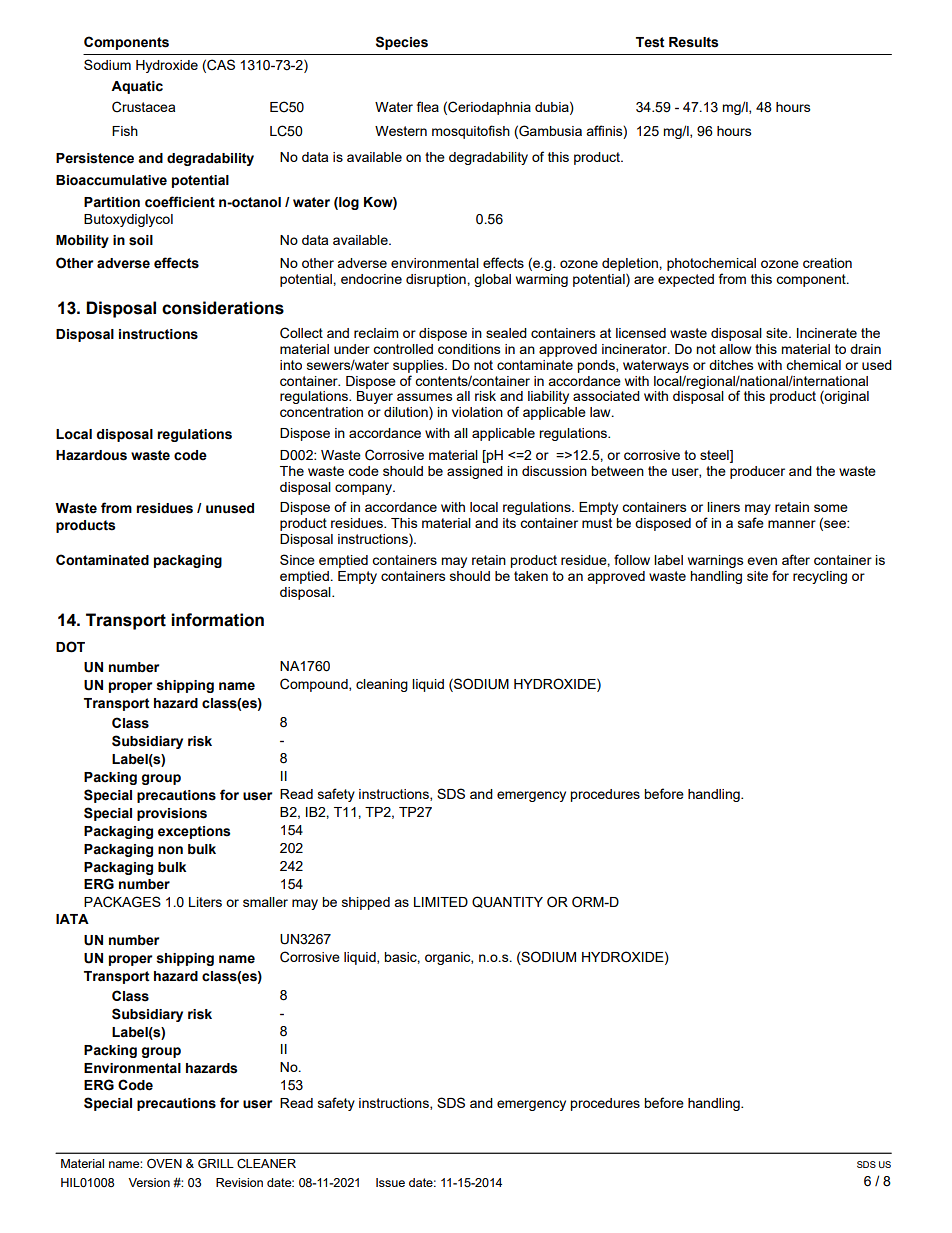  I want to click on QUANTITY, so click(507, 902).
